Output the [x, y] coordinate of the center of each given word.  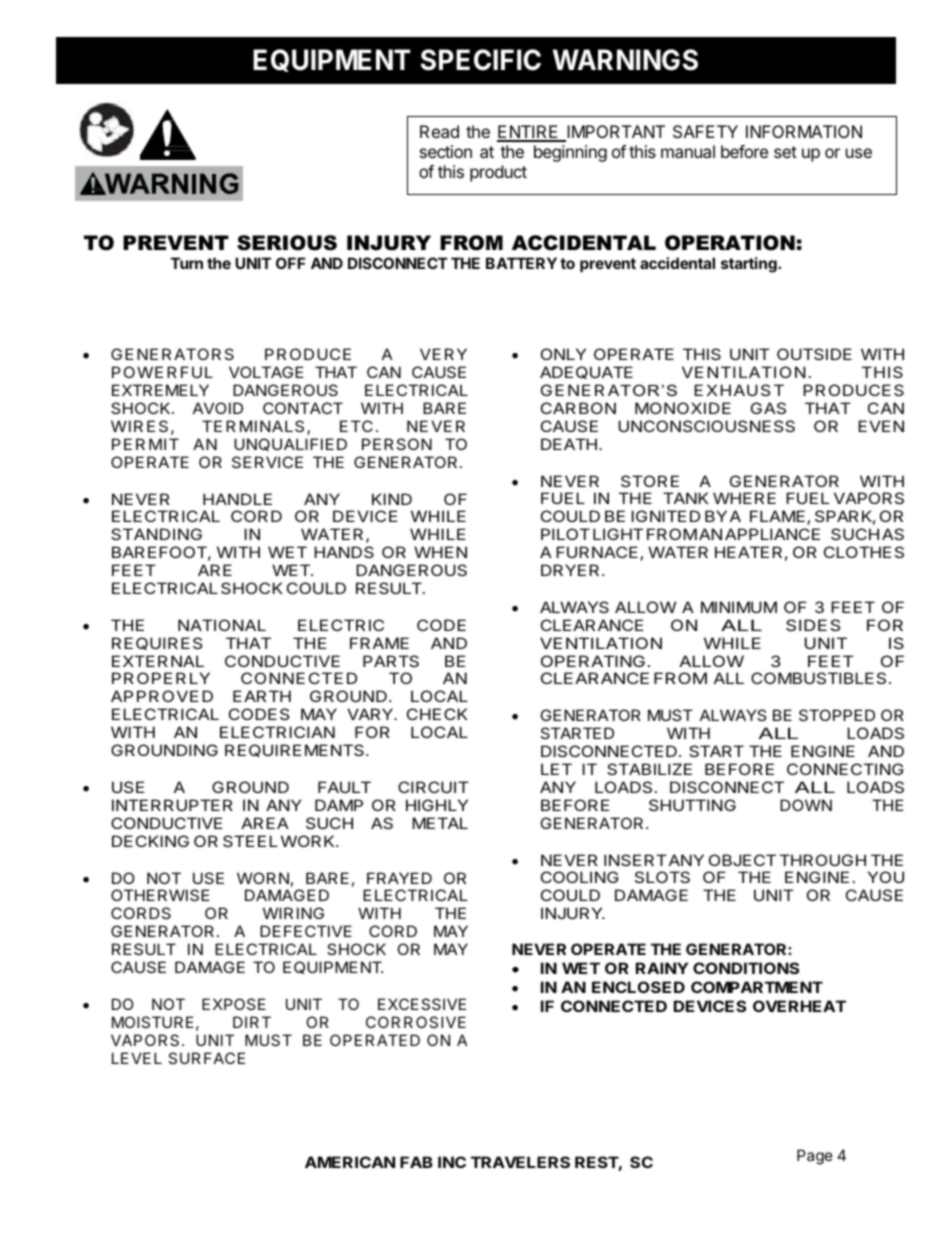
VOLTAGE [266, 372]
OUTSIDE [814, 354]
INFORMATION [804, 131]
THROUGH [823, 860]
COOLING [580, 877]
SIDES [813, 625]
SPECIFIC [481, 60]
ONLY [563, 354]
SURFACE [206, 1058]
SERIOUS [287, 243]
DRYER [572, 570]
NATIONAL [222, 625]
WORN [263, 878]
